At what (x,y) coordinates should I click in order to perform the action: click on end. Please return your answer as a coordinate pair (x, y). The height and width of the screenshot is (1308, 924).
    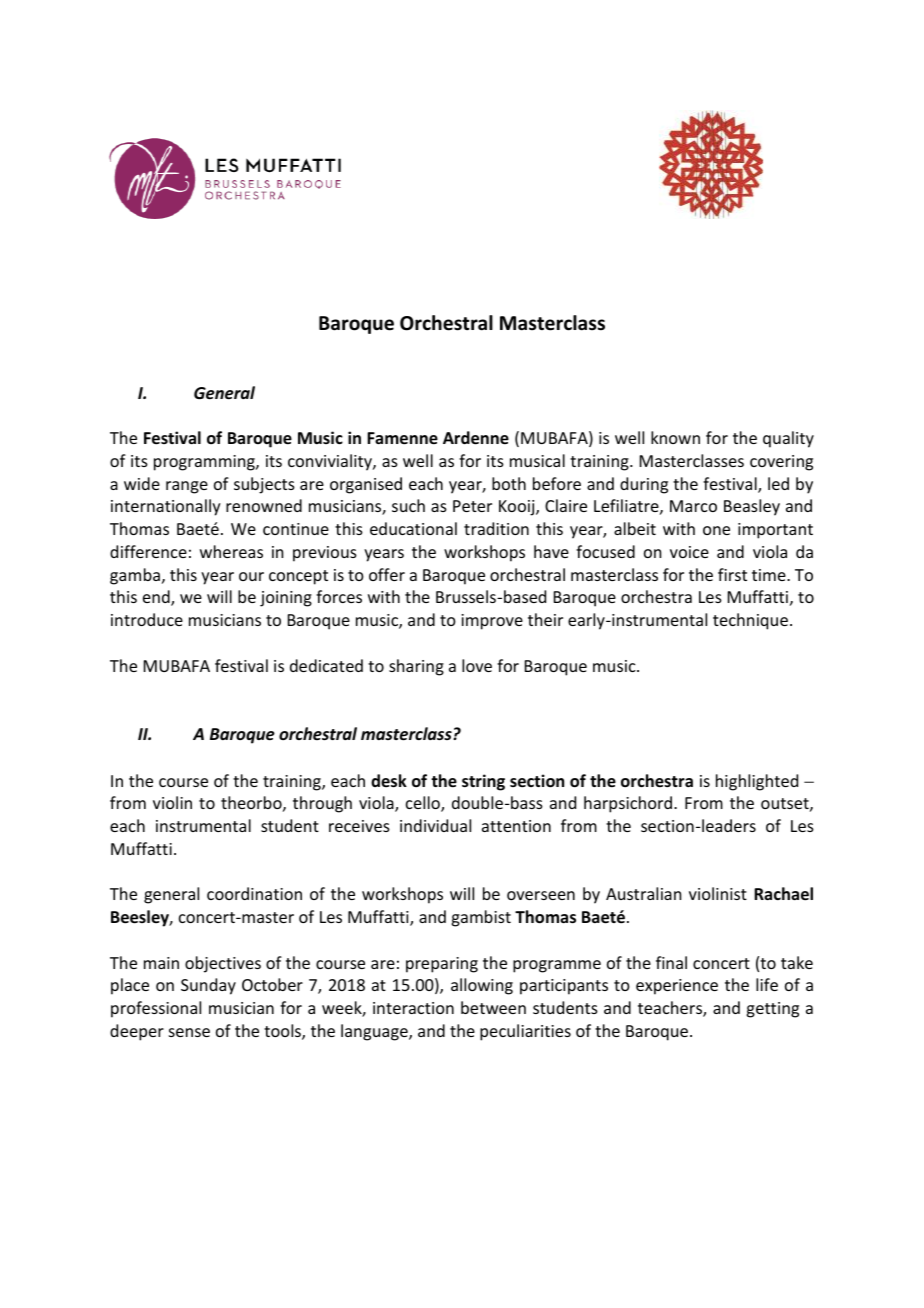
    Looking at the image, I should click on (157, 598).
